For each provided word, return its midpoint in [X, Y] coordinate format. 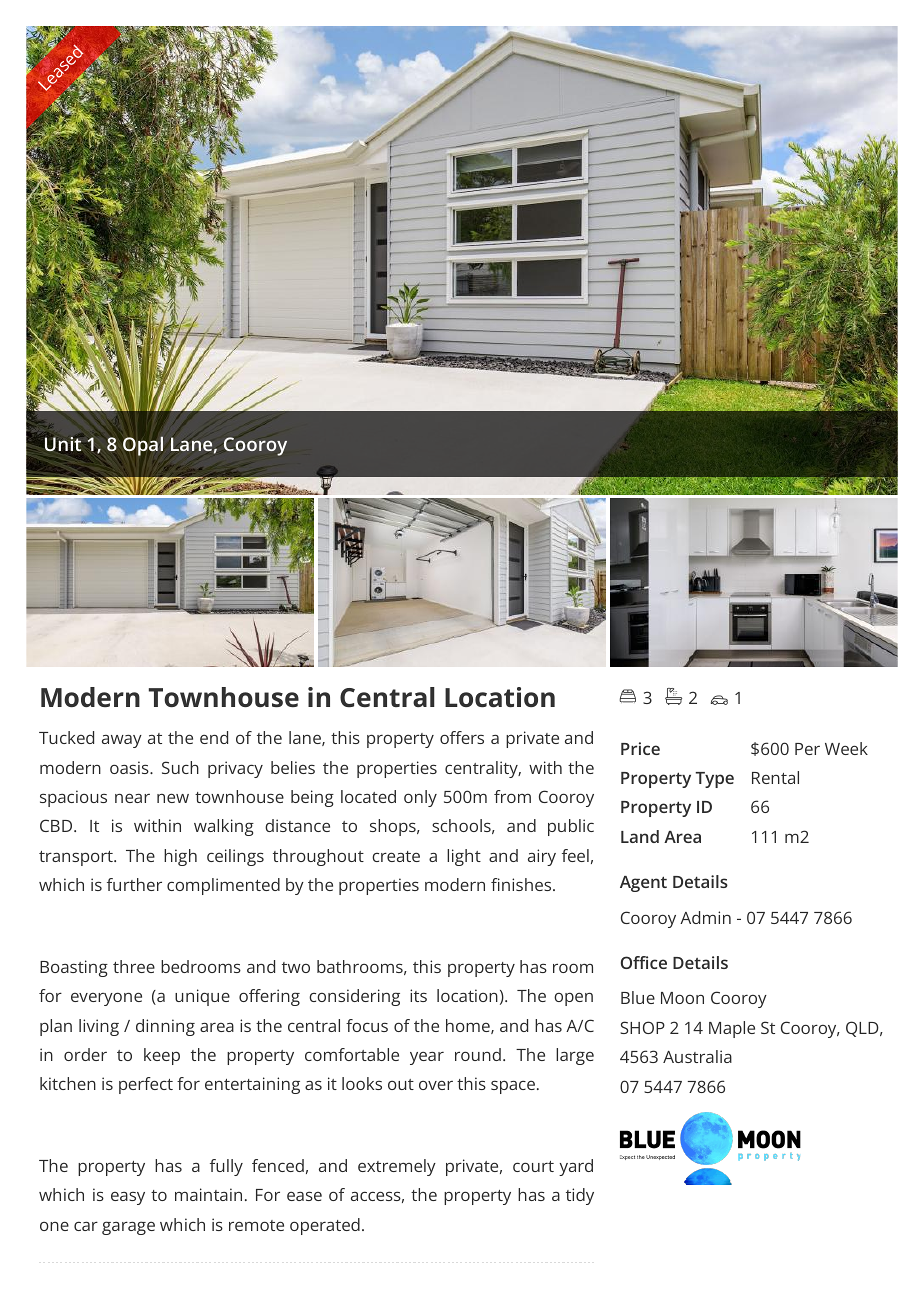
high [180, 857]
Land [640, 836]
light [464, 857]
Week [846, 748]
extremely [397, 1167]
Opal [143, 446]
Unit [63, 444]
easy [128, 1198]
